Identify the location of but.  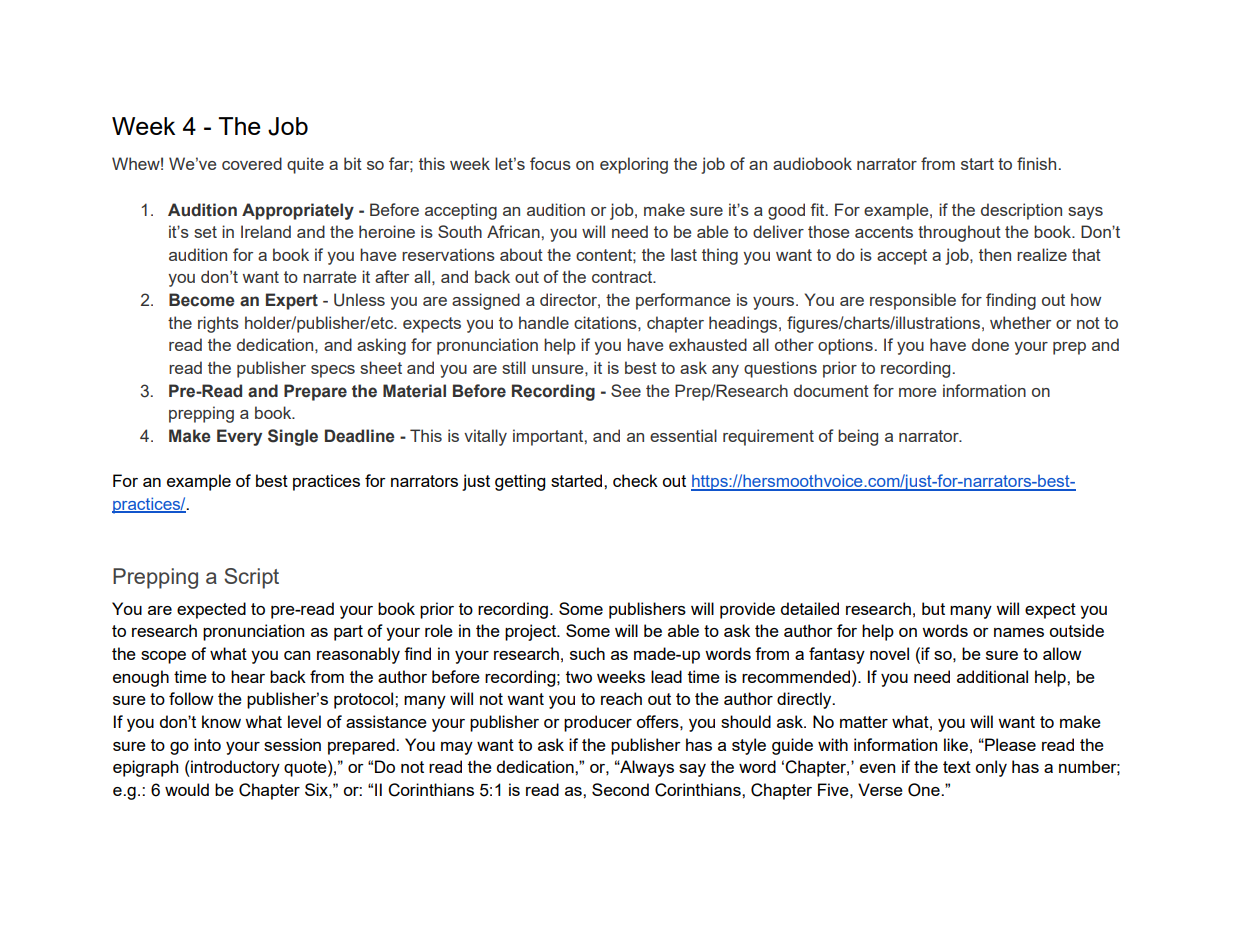
(933, 608).
